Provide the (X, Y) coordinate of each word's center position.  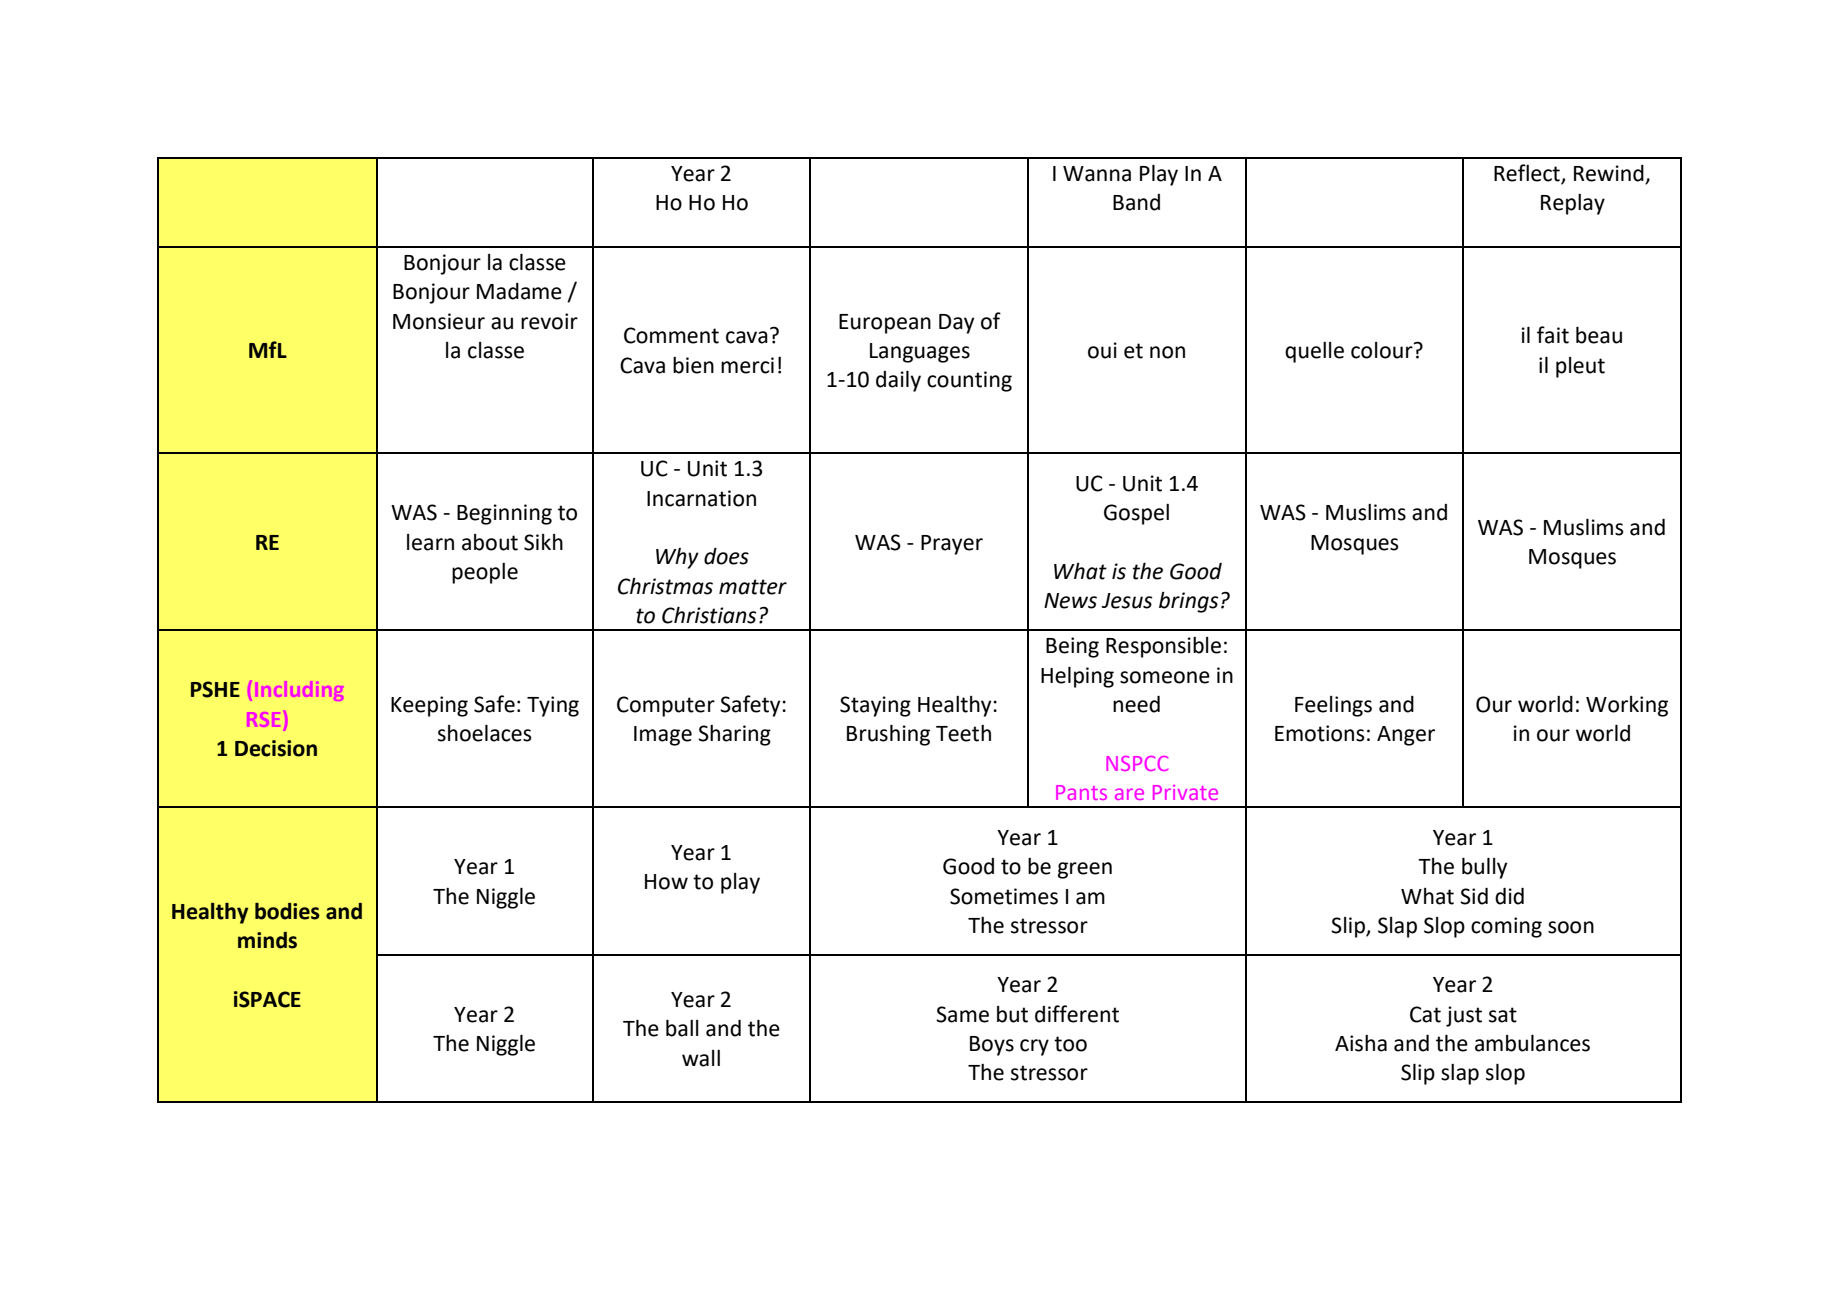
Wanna (1097, 174)
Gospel (1136, 514)
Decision (276, 748)
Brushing (888, 735)
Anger (1406, 736)
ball (682, 1028)
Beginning (504, 514)
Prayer (952, 545)
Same (962, 1014)
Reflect (1528, 174)
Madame (519, 291)
